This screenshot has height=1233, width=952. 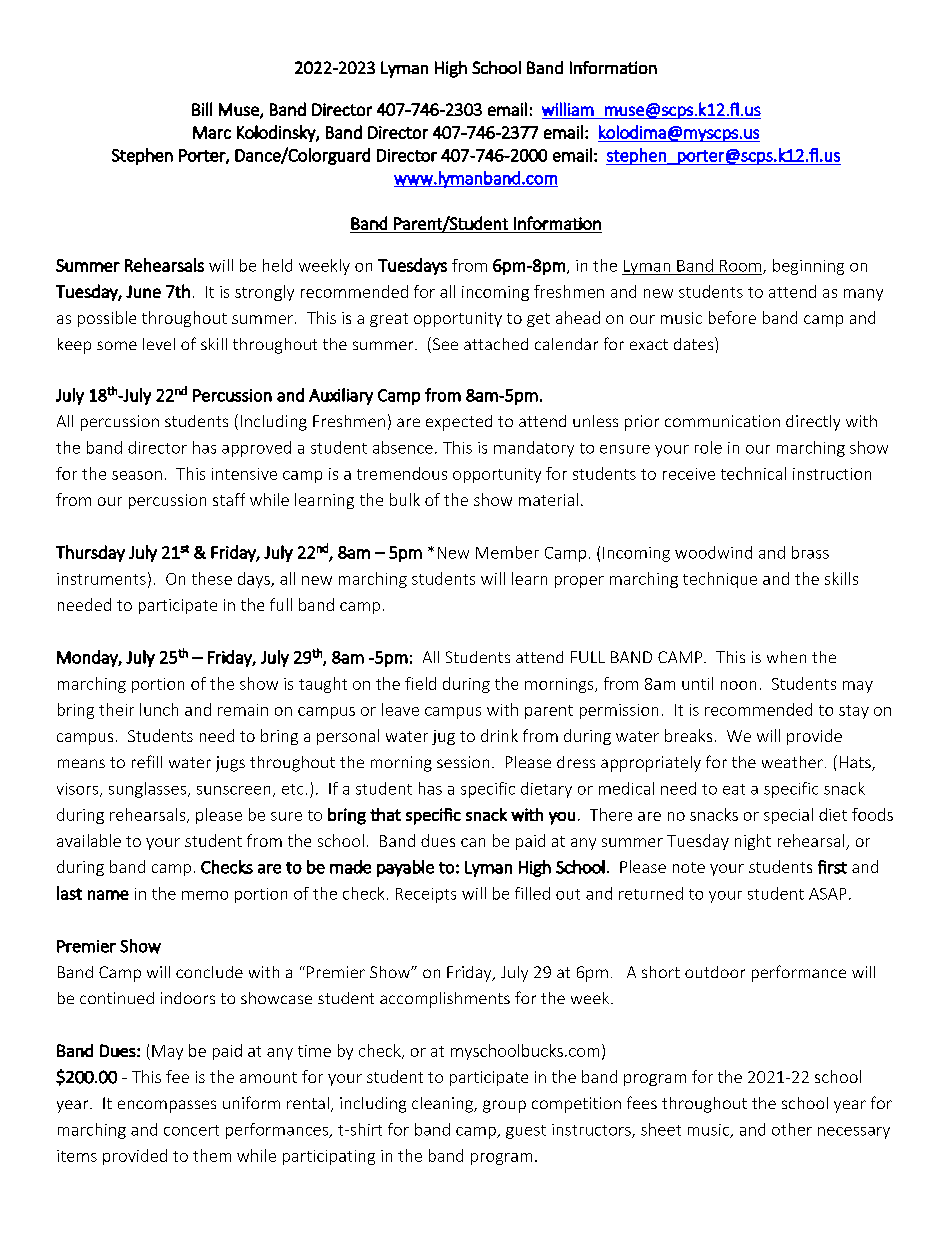 I want to click on field, so click(x=420, y=683).
